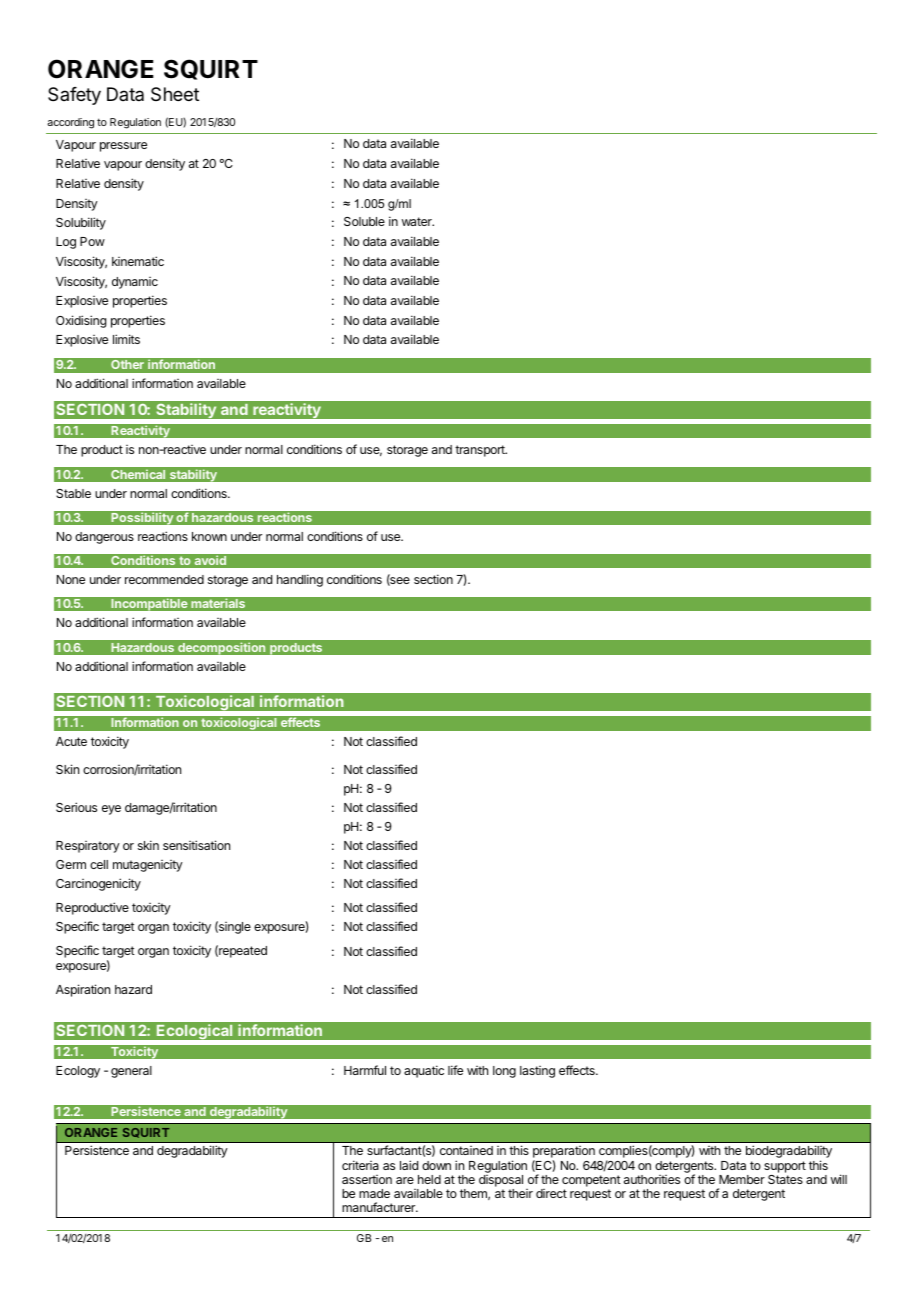  Describe the element at coordinates (131, 1072) in the screenshot. I see `general` at that location.
